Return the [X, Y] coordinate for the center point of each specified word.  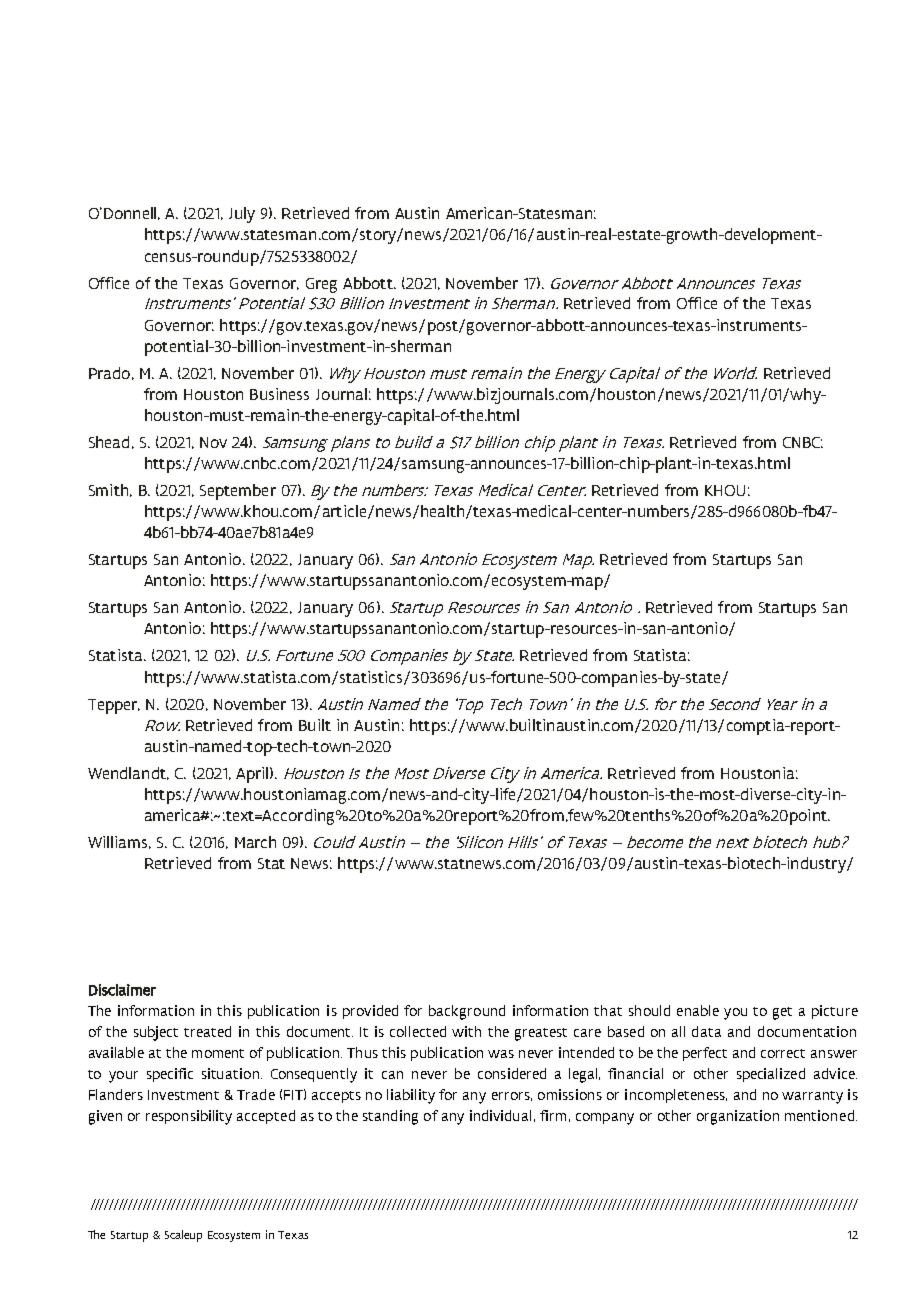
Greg [321, 285]
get [782, 1013]
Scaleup [183, 1236]
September [238, 492]
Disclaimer [122, 990]
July [242, 215]
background [467, 1012]
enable [698, 1010]
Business [279, 394]
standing [390, 1117]
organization [738, 1117]
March [255, 842]
